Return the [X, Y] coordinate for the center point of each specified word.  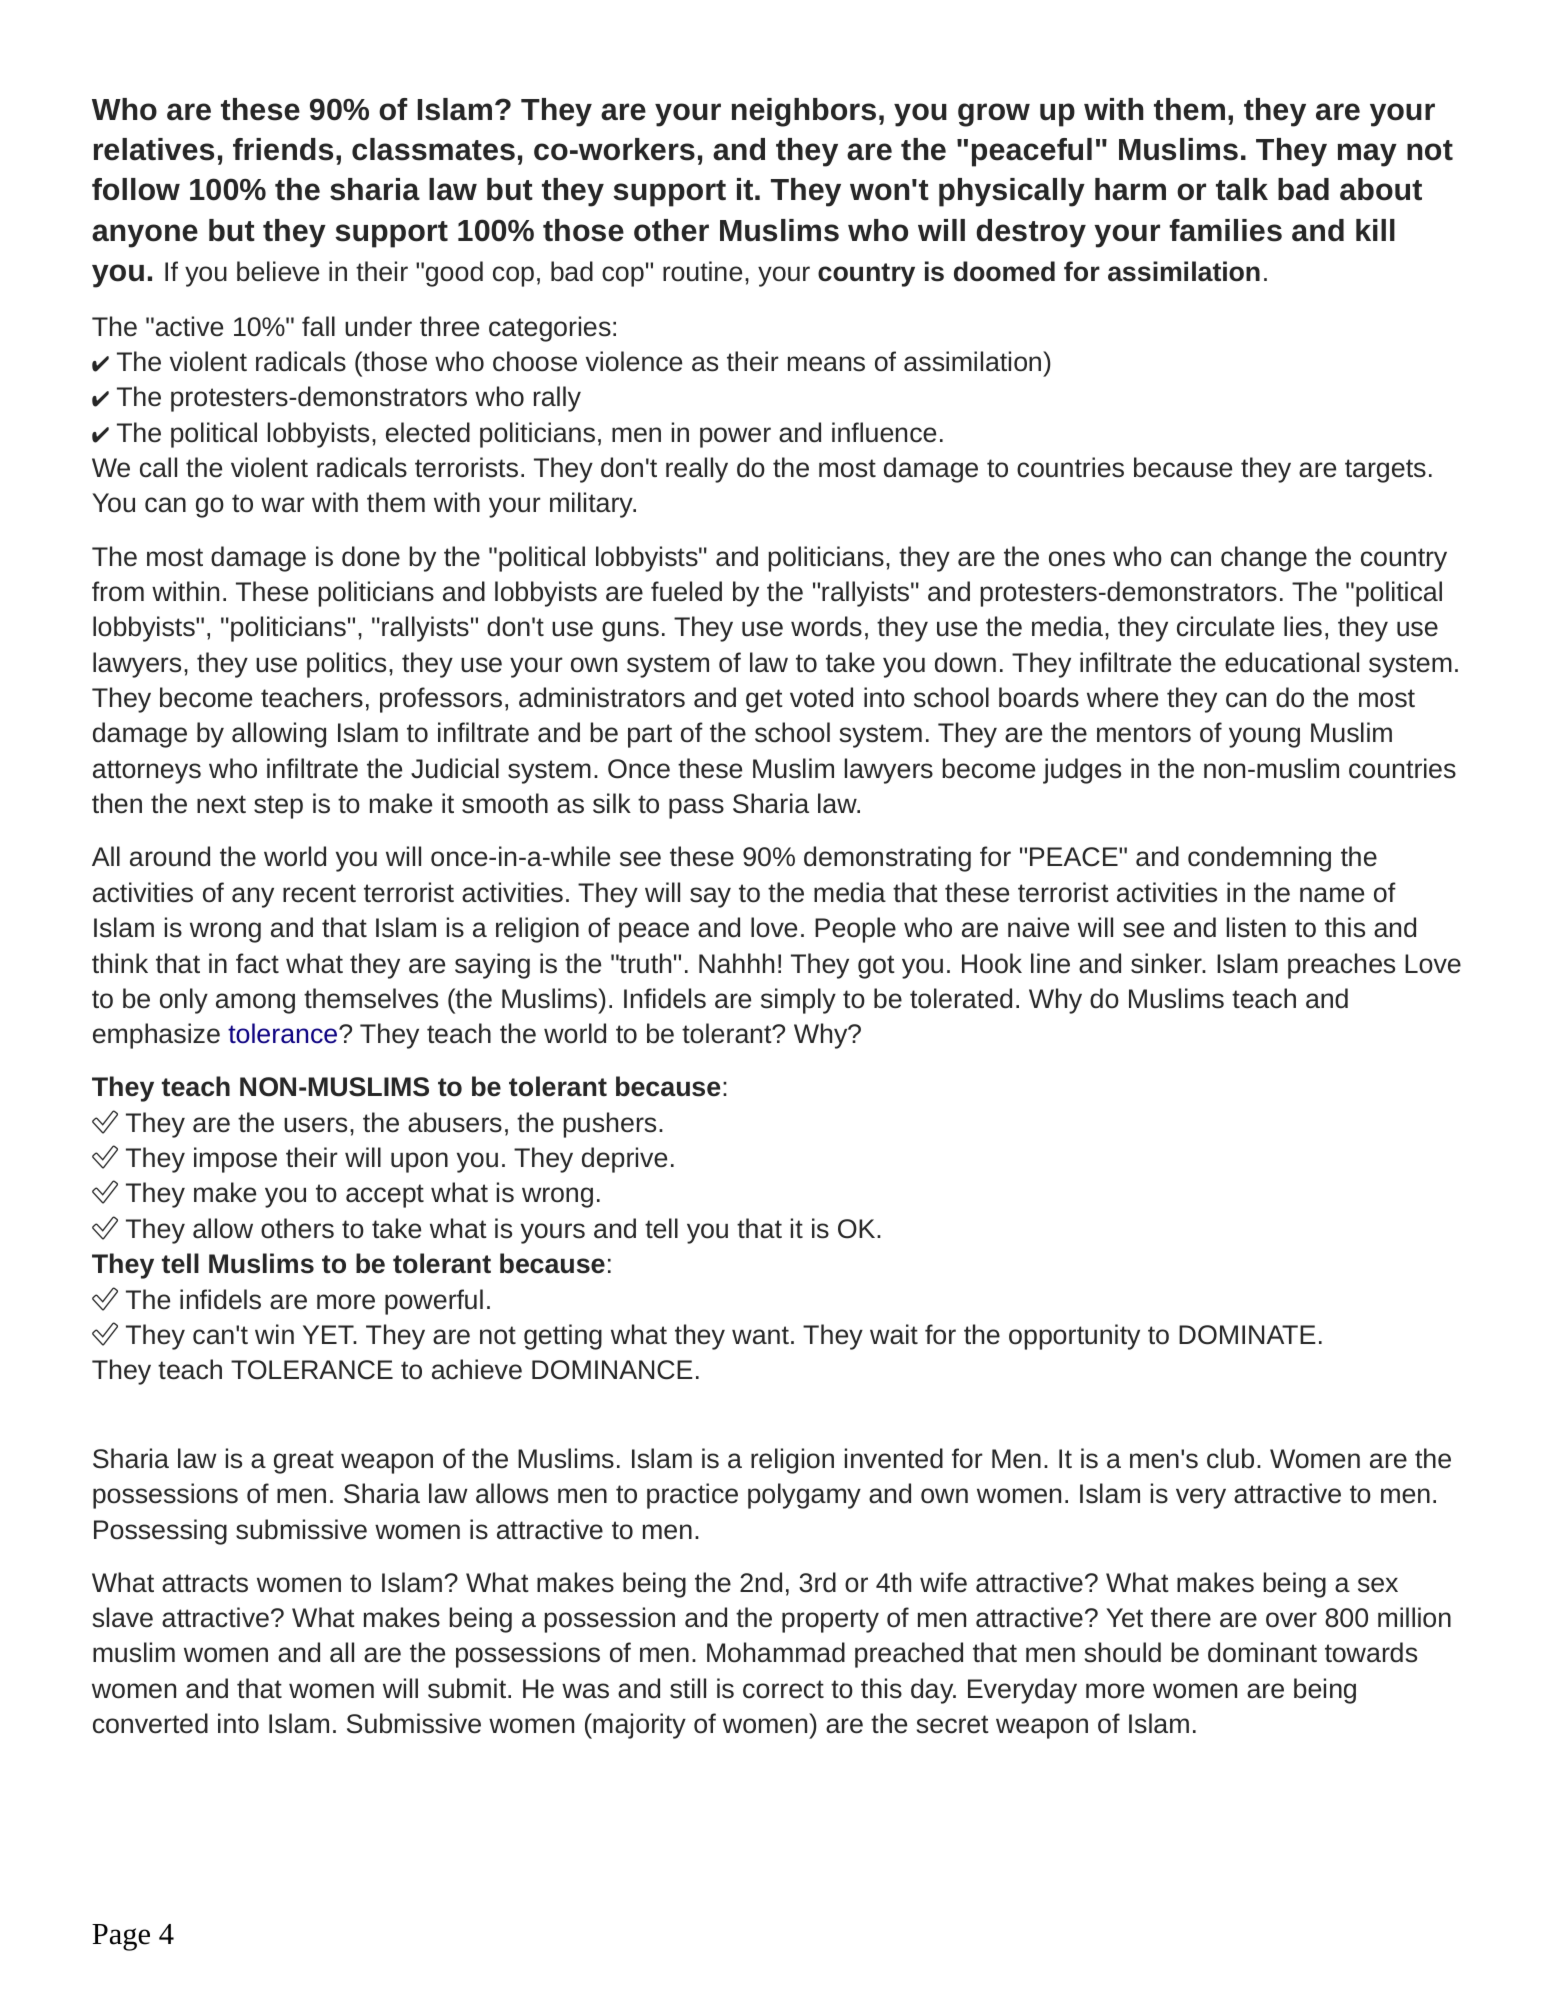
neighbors [804, 112]
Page [121, 1937]
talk [1242, 189]
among [255, 1003]
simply [798, 1001]
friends [283, 149]
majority [638, 1726]
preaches [1341, 966]
